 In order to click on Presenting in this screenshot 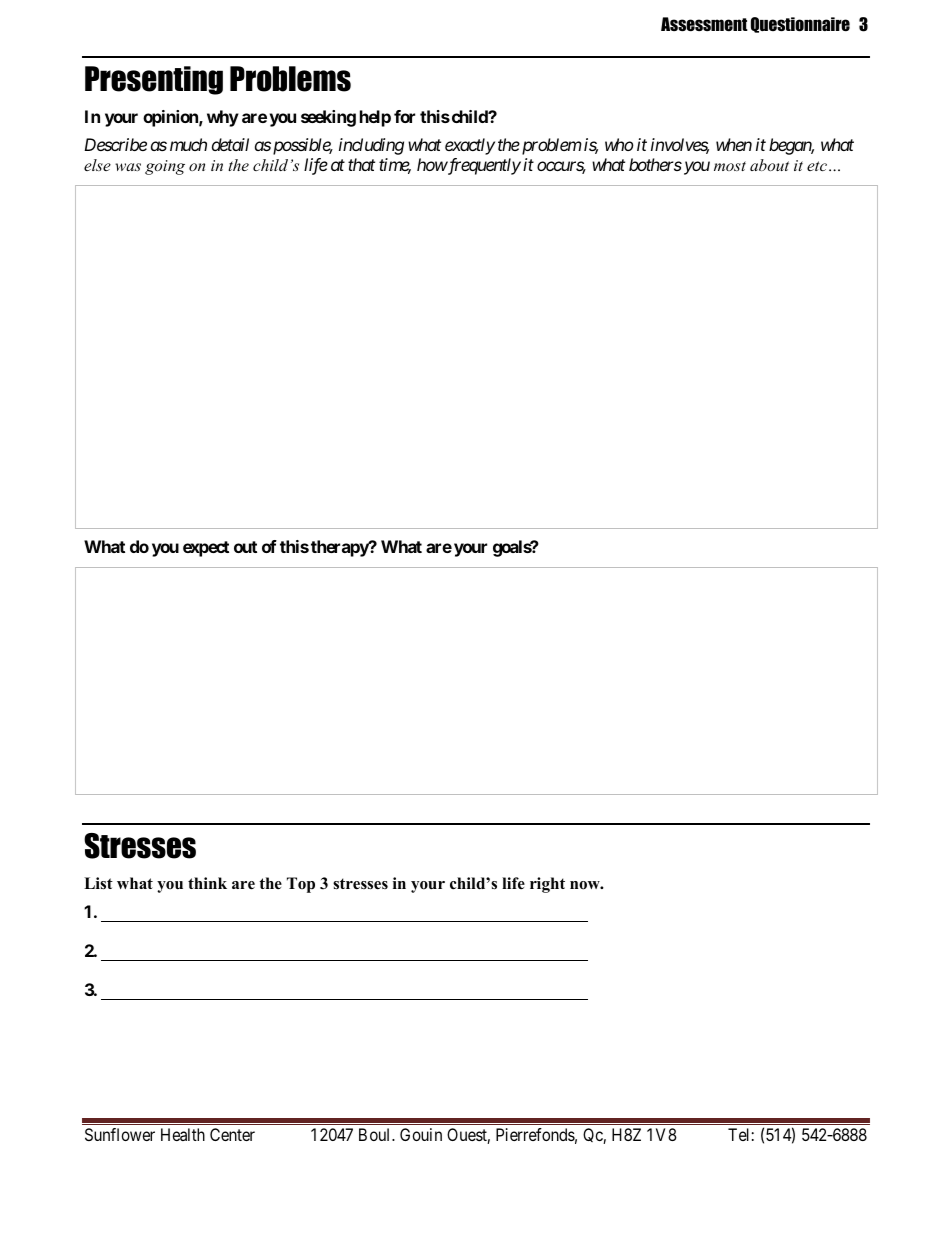, I will do `click(154, 80)`.
